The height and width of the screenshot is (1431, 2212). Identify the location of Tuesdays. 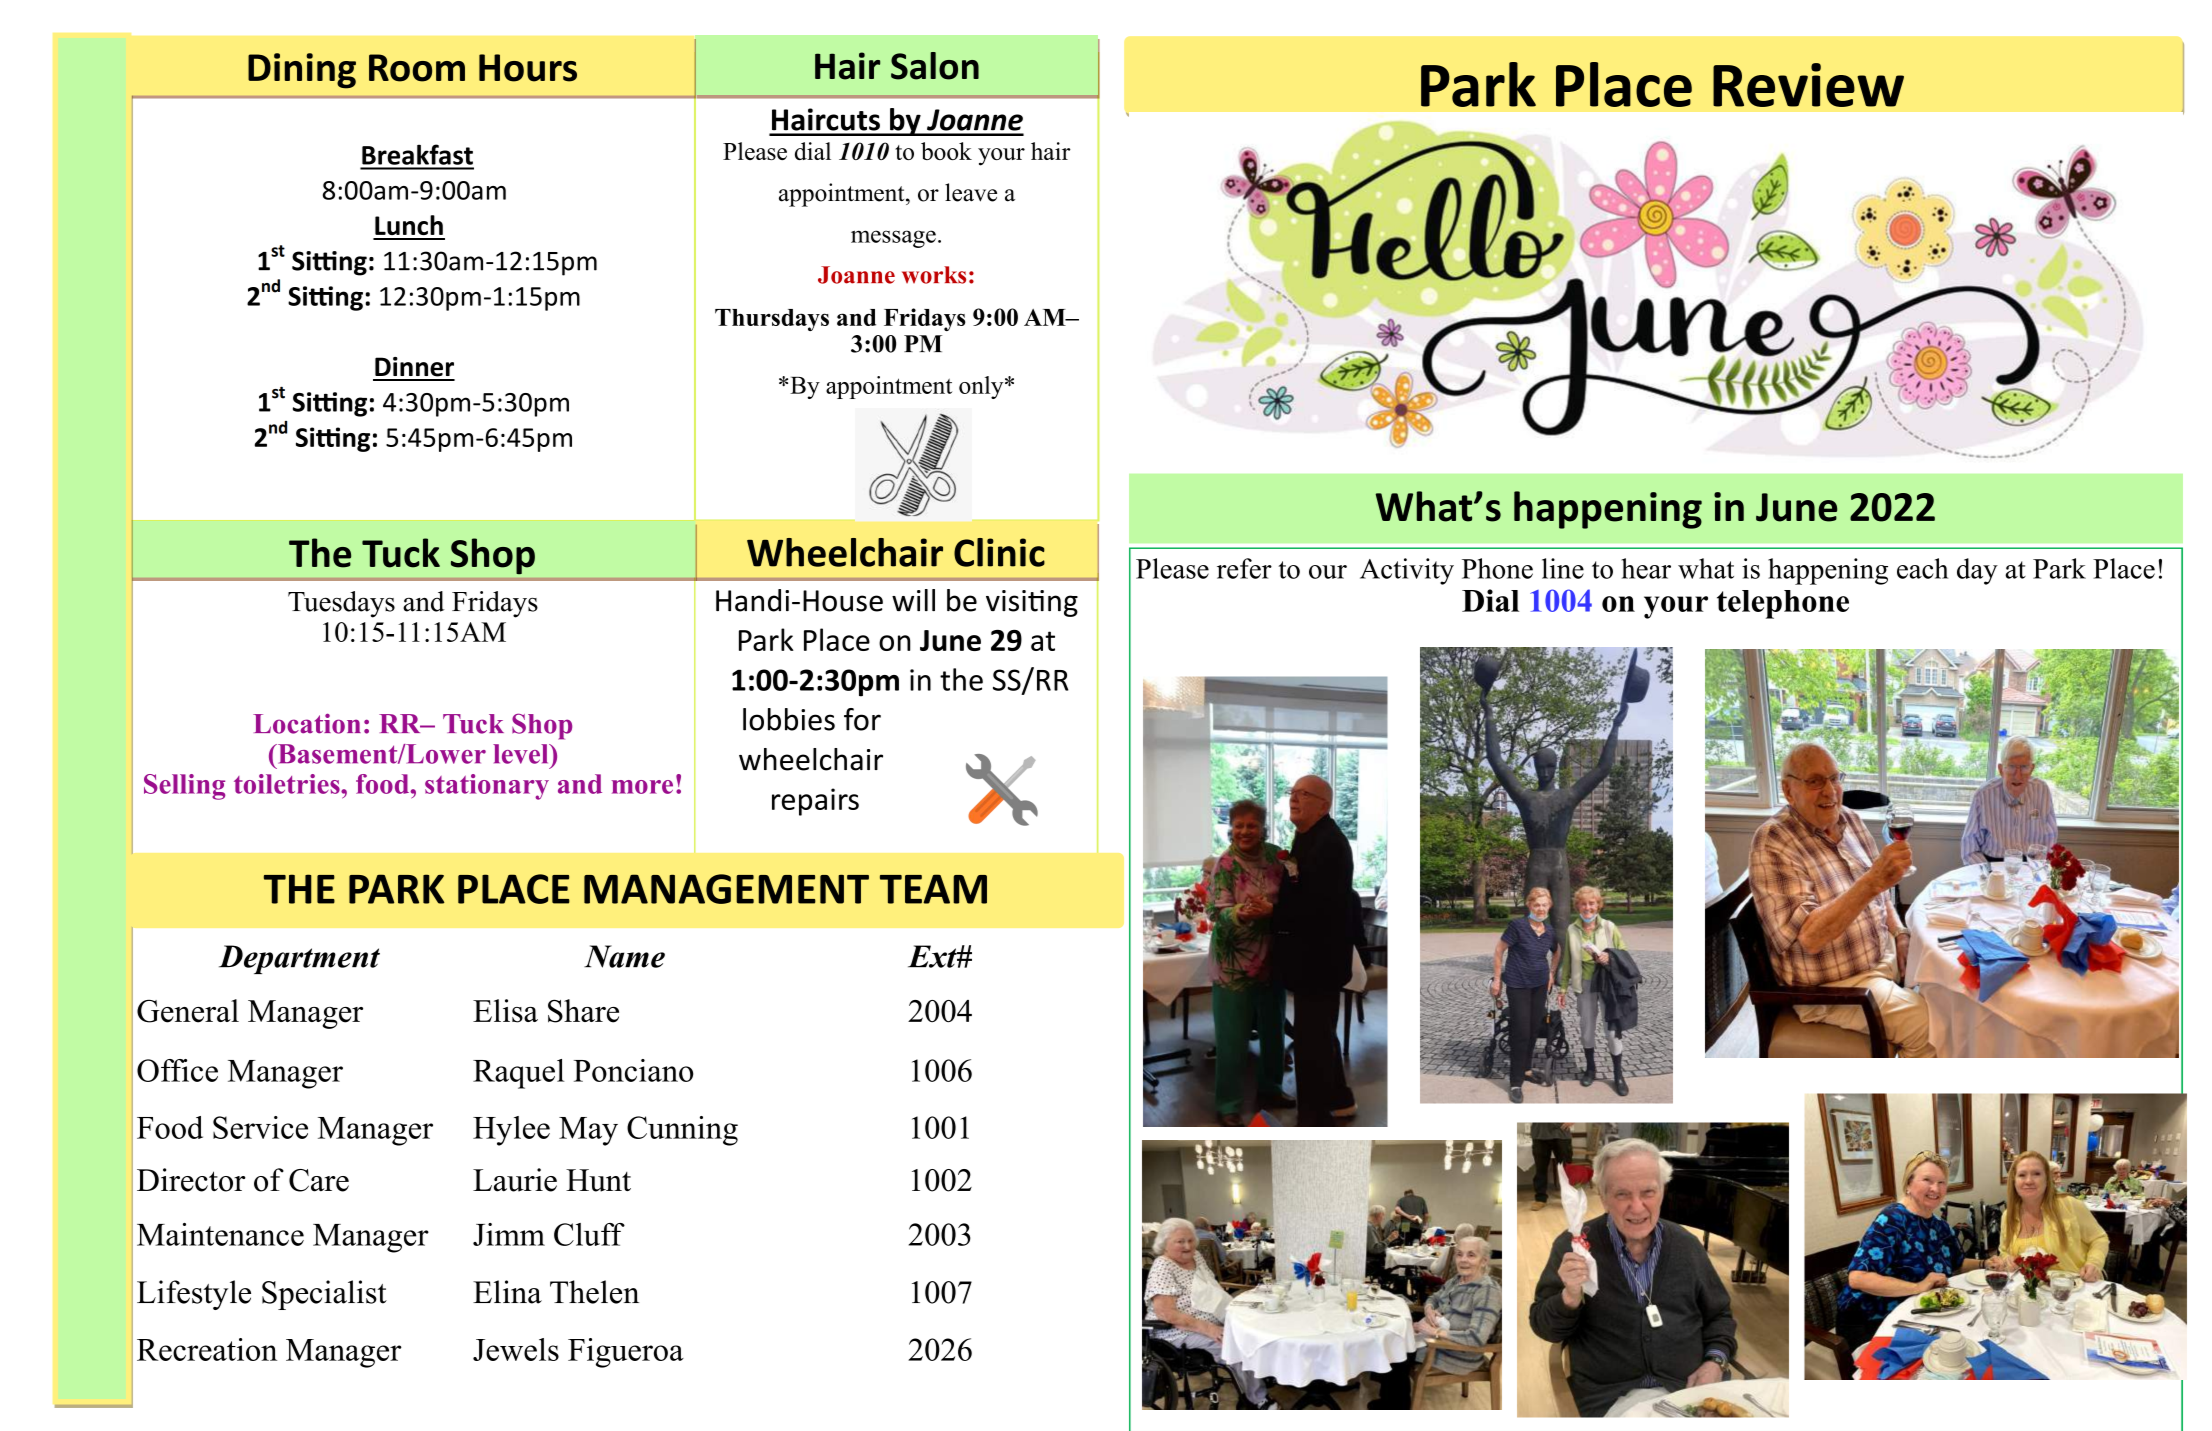
(341, 604).
